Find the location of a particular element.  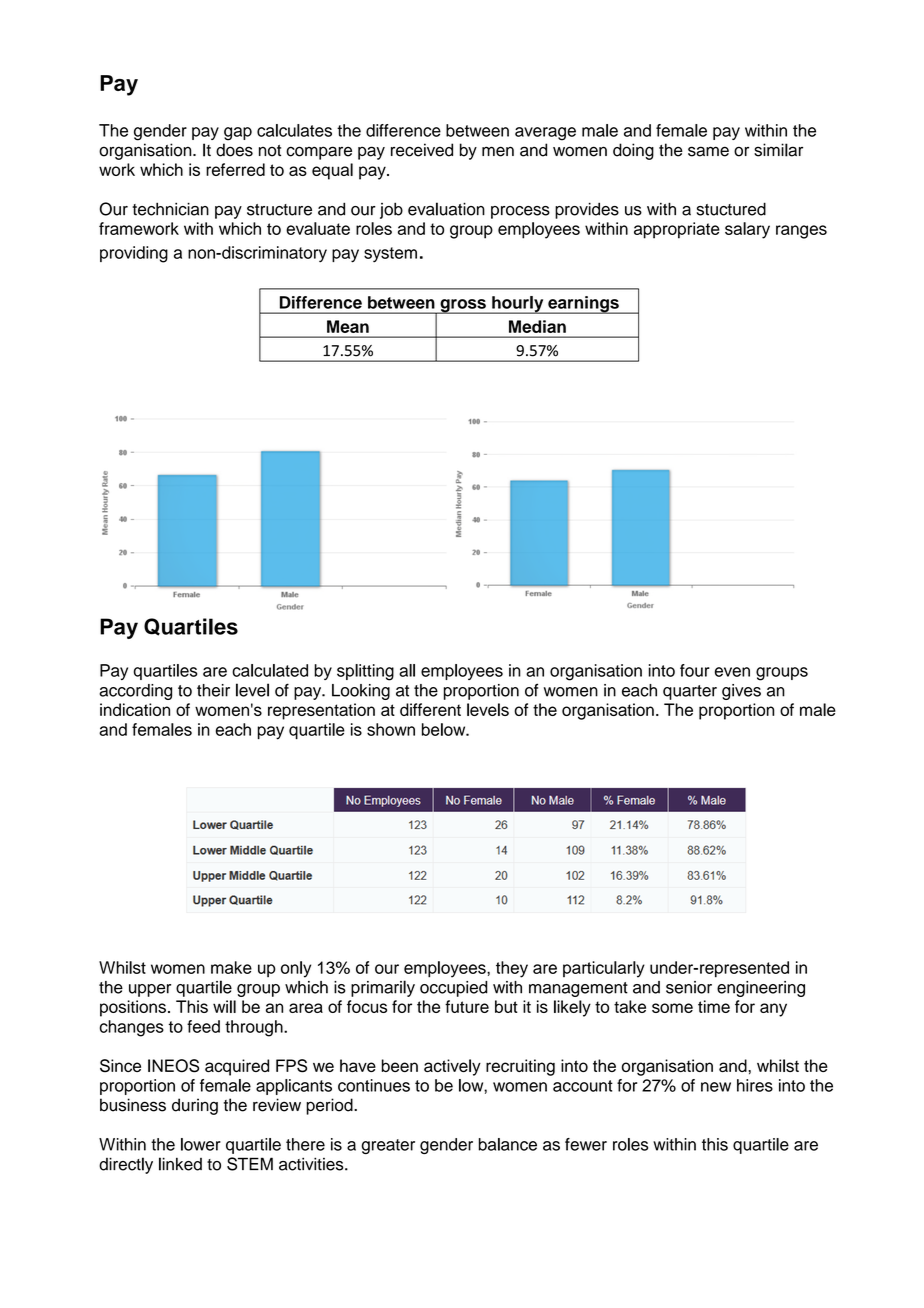

shown is located at coordinates (391, 729).
